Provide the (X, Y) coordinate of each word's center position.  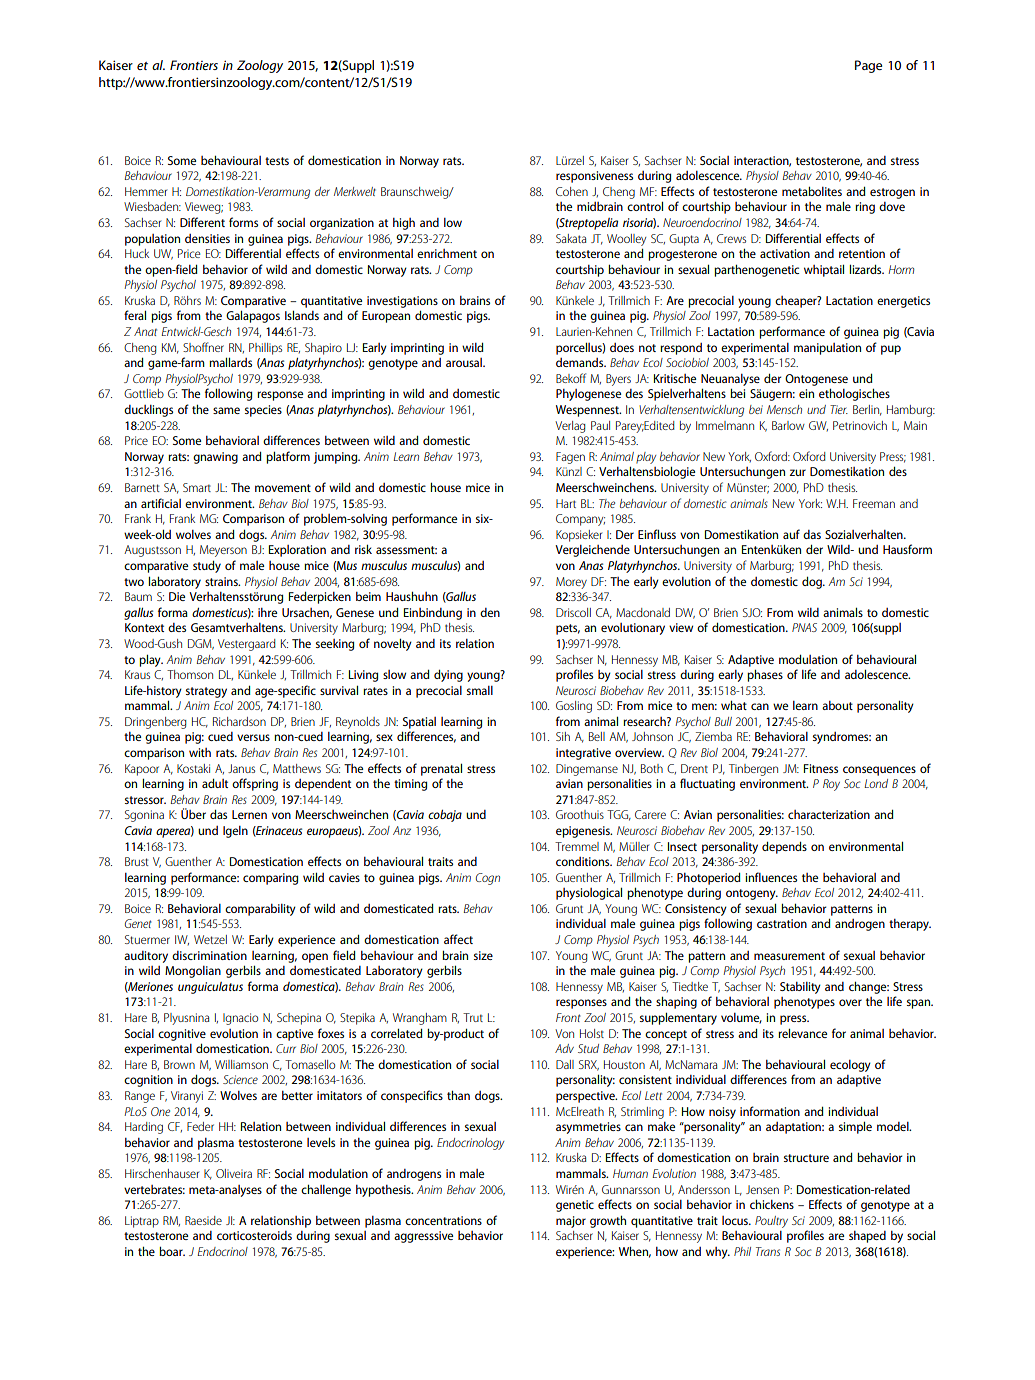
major (571, 1222)
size (483, 955)
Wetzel (210, 939)
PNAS (804, 627)
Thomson (190, 674)
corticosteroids (254, 1235)
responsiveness (594, 177)
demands (581, 362)
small (480, 690)
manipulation (827, 349)
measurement (789, 956)
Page (868, 66)
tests (277, 161)
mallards (230, 362)
